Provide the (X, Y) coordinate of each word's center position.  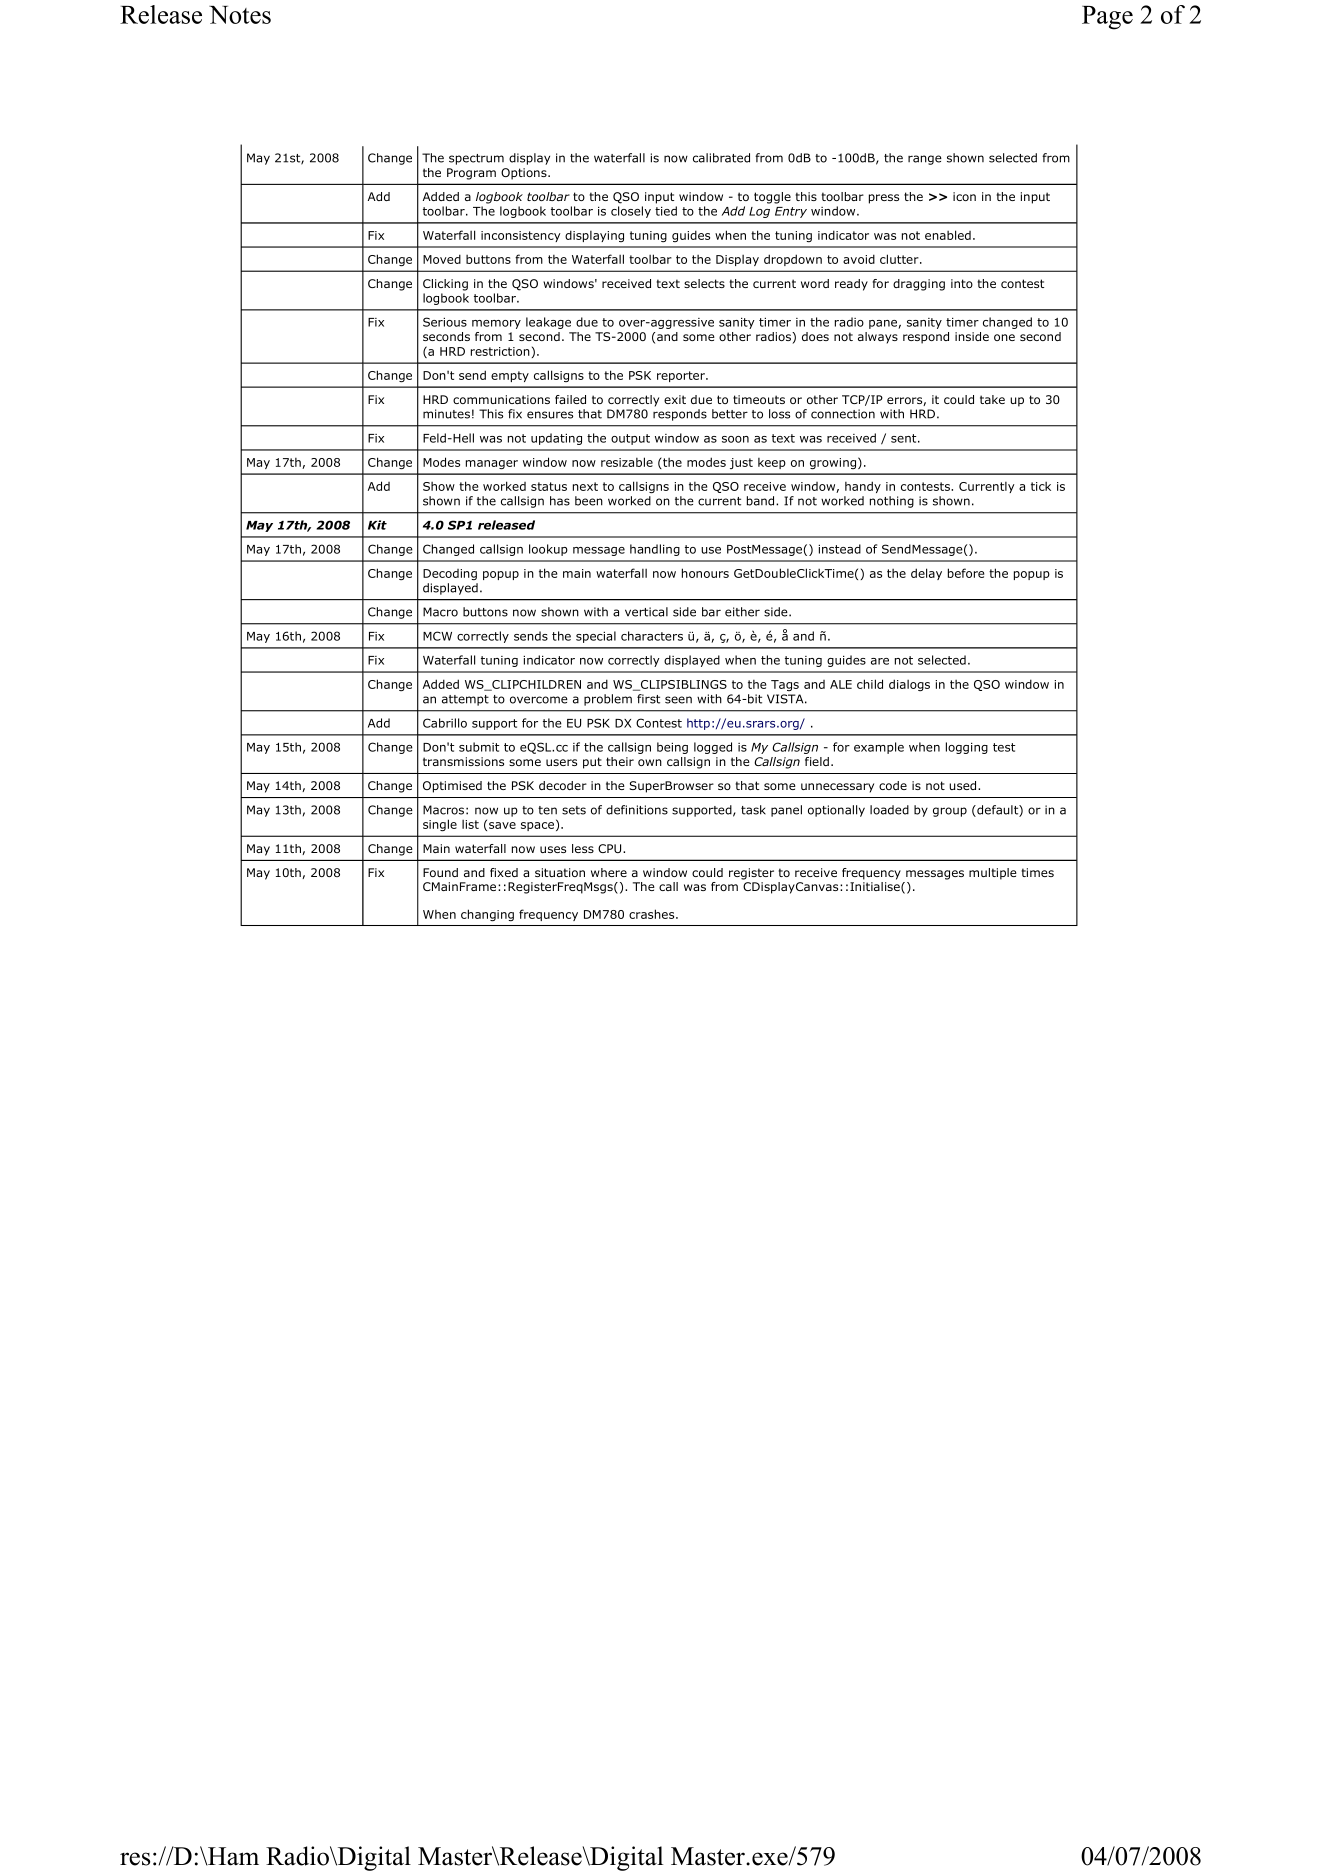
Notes (240, 15)
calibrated (721, 158)
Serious (445, 322)
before (966, 573)
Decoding (450, 574)
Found (440, 872)
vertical (646, 612)
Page (1107, 18)
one (1004, 337)
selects (704, 283)
